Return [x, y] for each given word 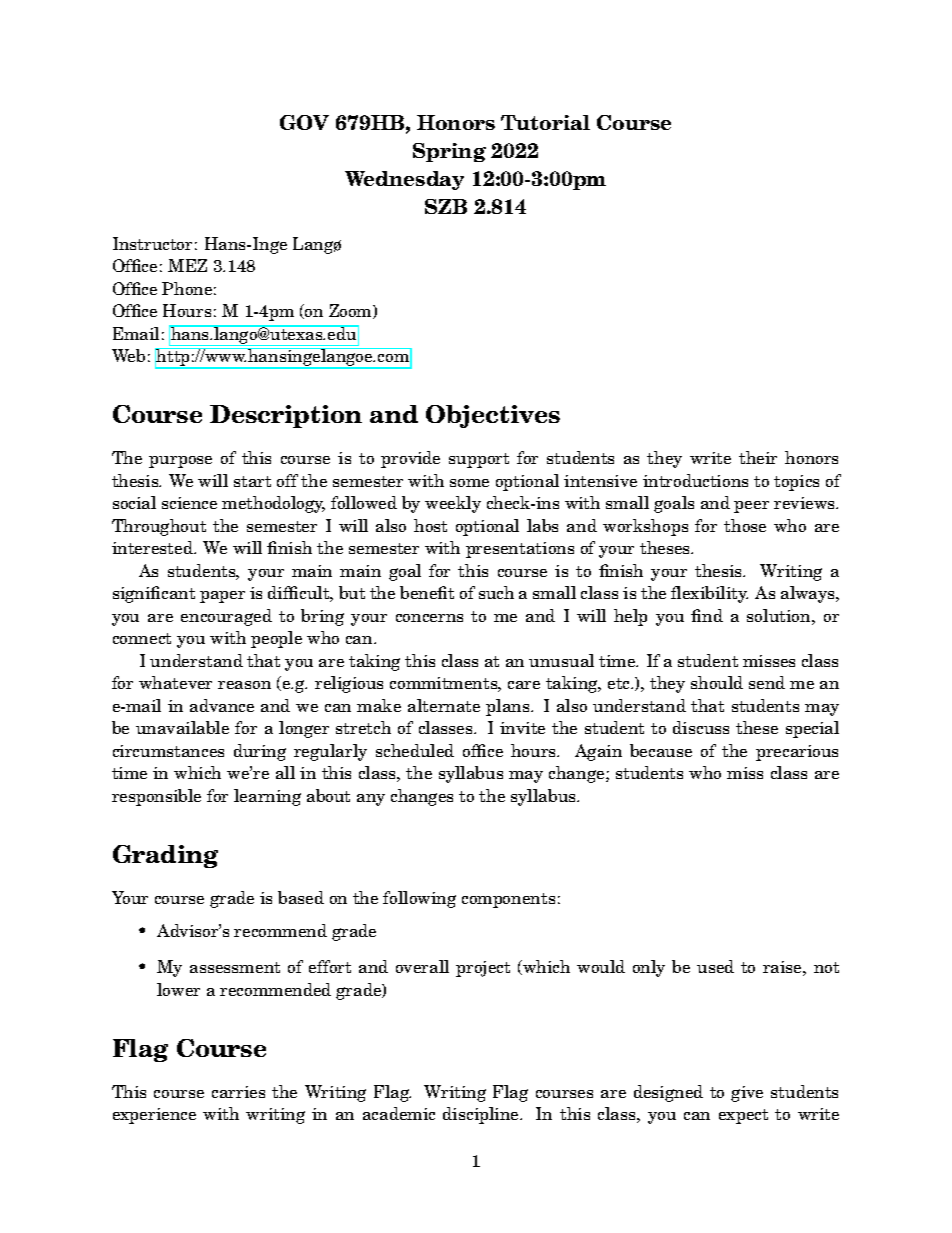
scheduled [415, 750]
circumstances [168, 751]
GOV [304, 122]
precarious [797, 753]
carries [238, 1092]
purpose [180, 462]
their [758, 457]
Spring [449, 152]
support [479, 460]
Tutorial [545, 122]
